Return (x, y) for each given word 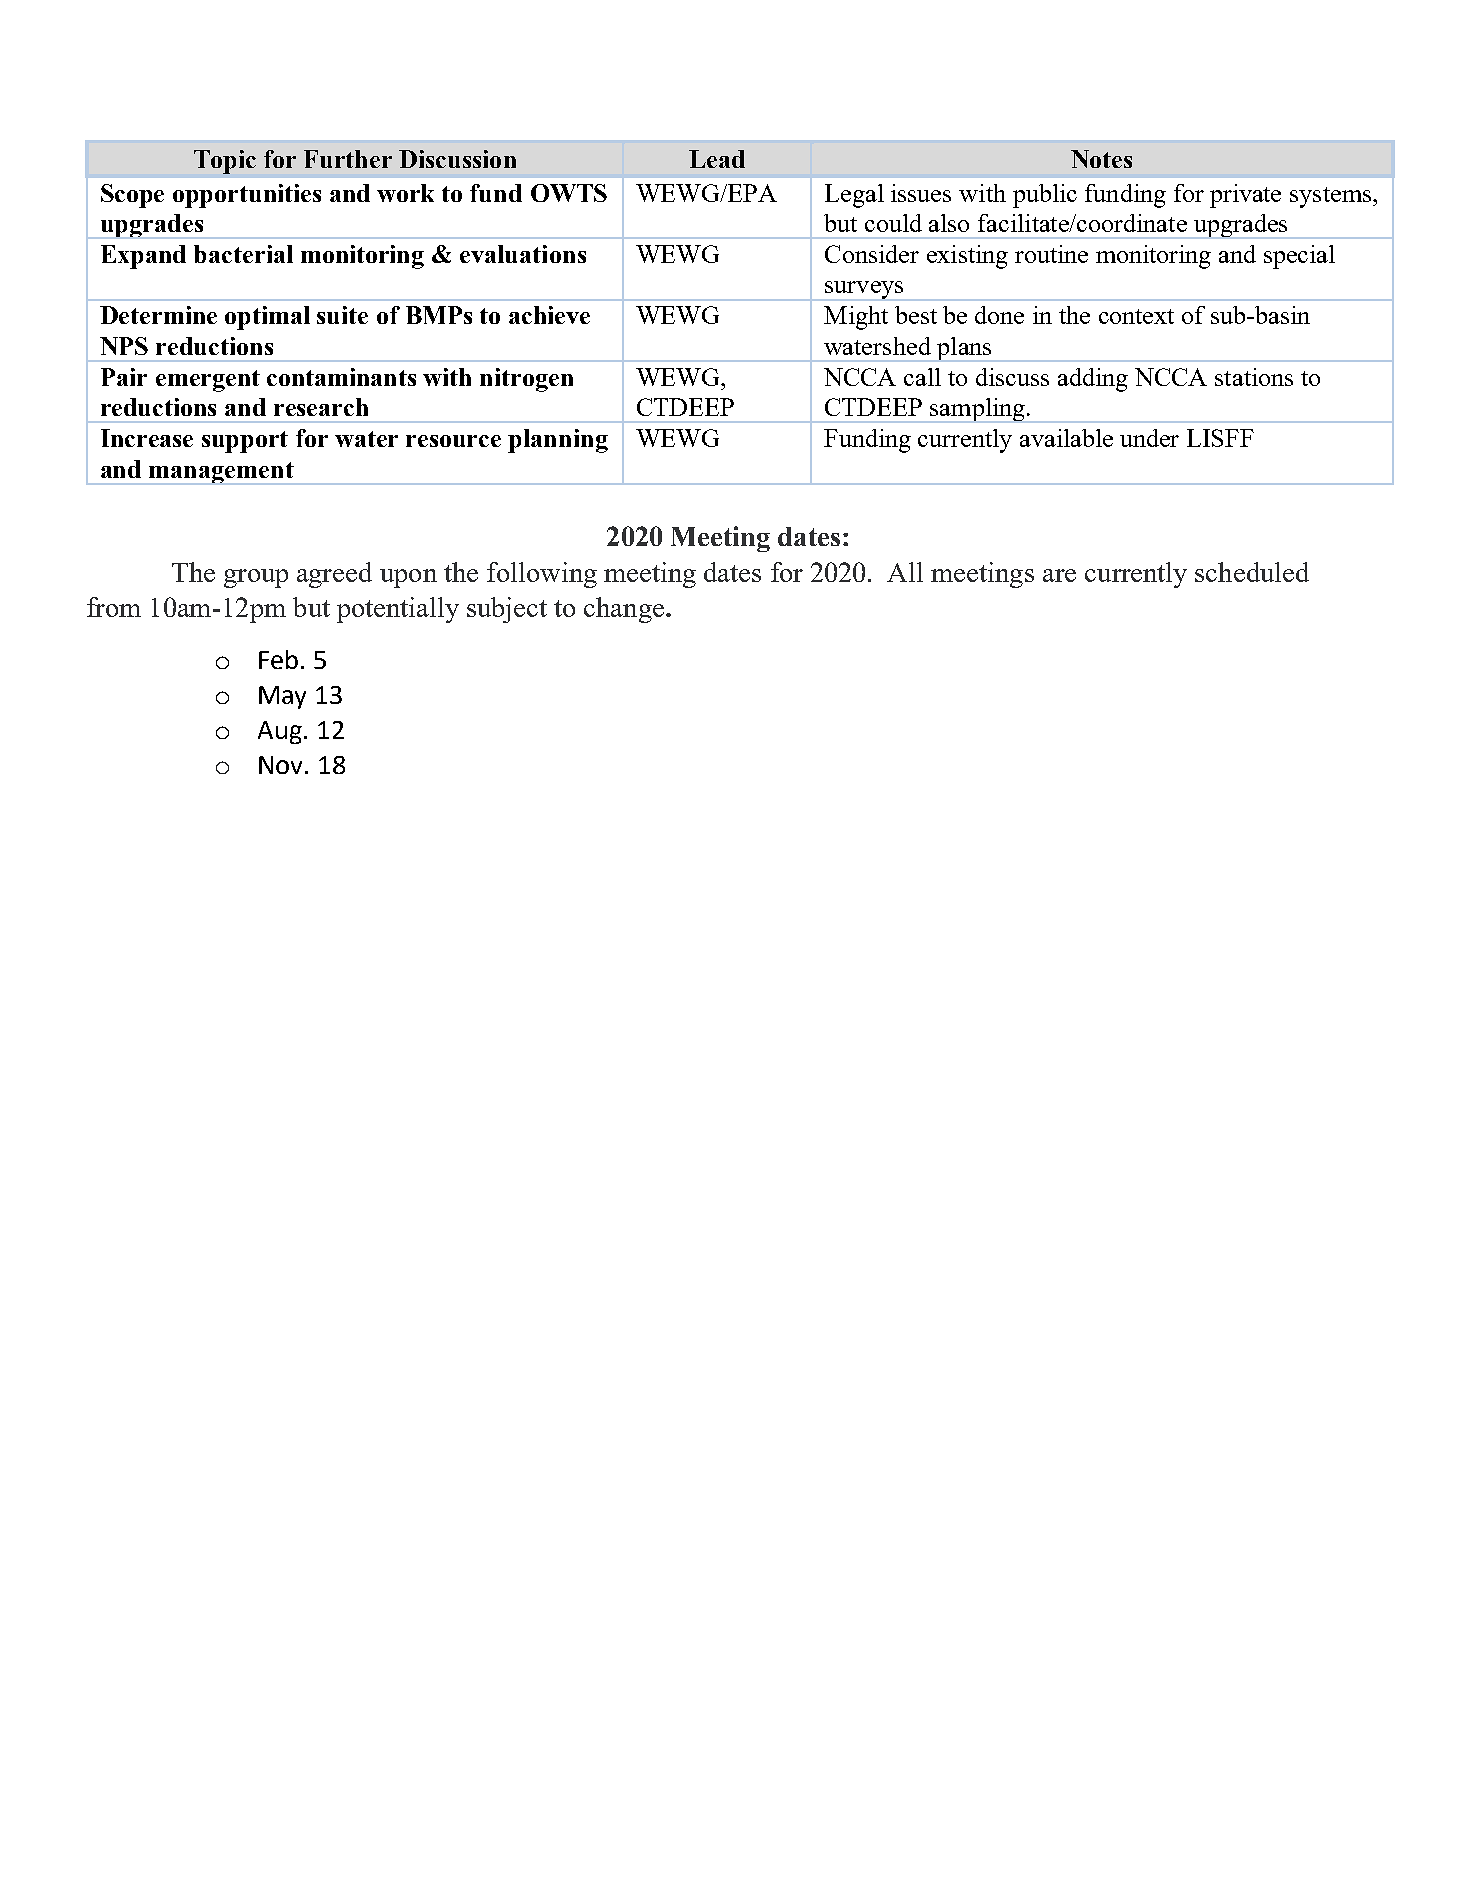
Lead (717, 159)
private (1245, 196)
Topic (225, 162)
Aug (280, 732)
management (221, 473)
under (1149, 438)
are (1059, 575)
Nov (282, 765)
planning (558, 441)
